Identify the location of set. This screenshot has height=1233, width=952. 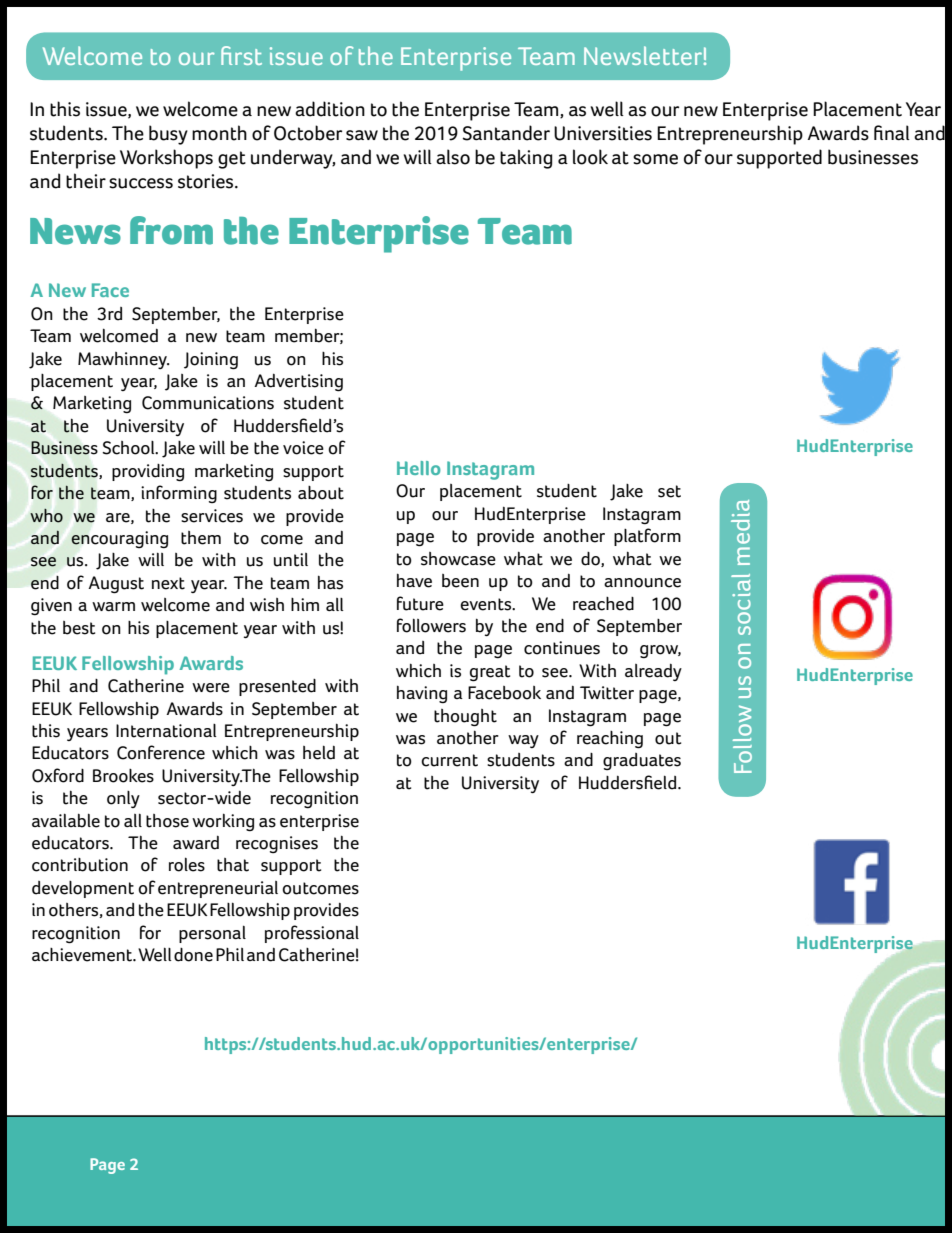
(669, 491).
